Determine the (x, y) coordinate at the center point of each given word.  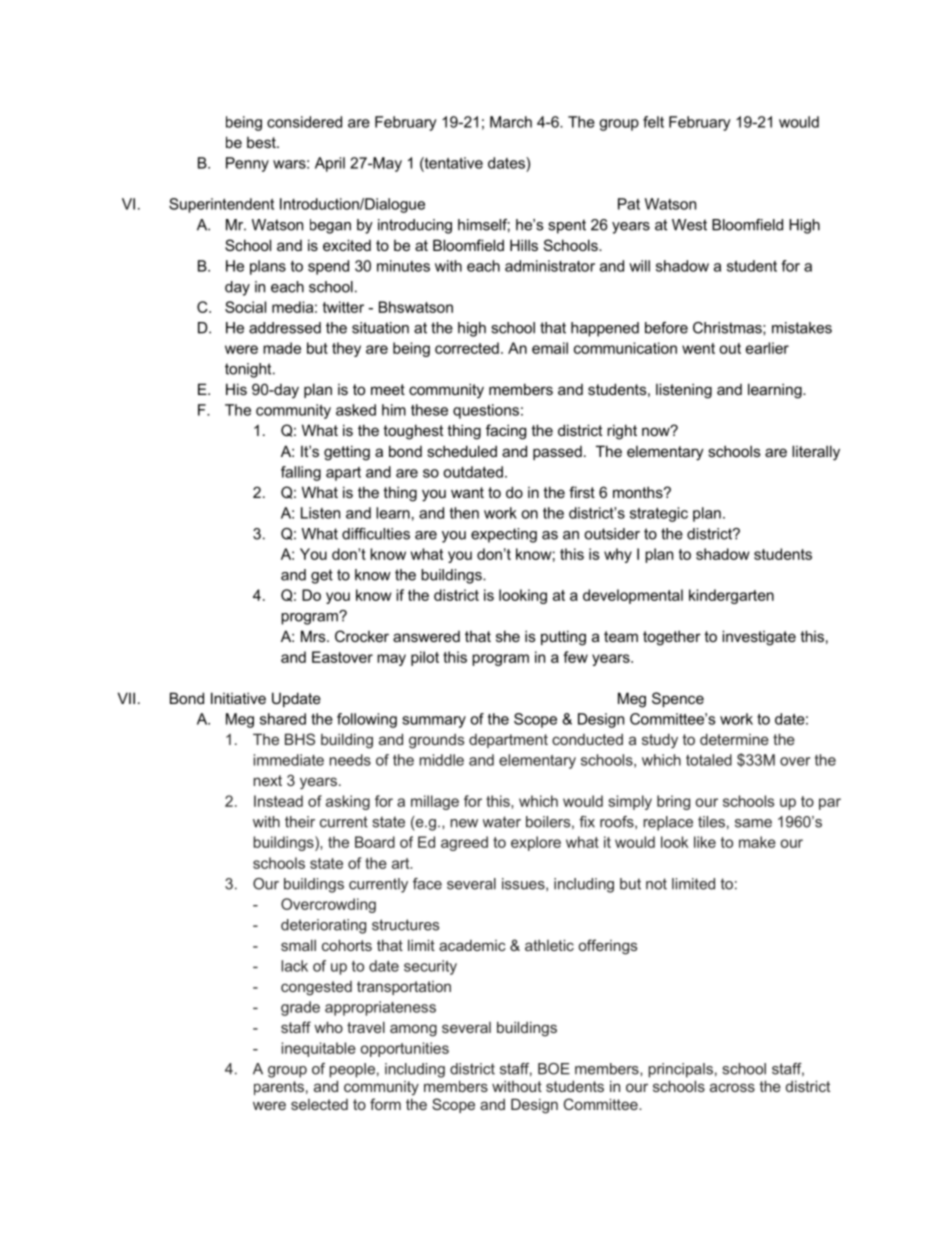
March (511, 122)
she (508, 636)
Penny (247, 164)
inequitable (319, 1049)
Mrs (314, 636)
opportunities (404, 1049)
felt (653, 122)
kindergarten (731, 596)
